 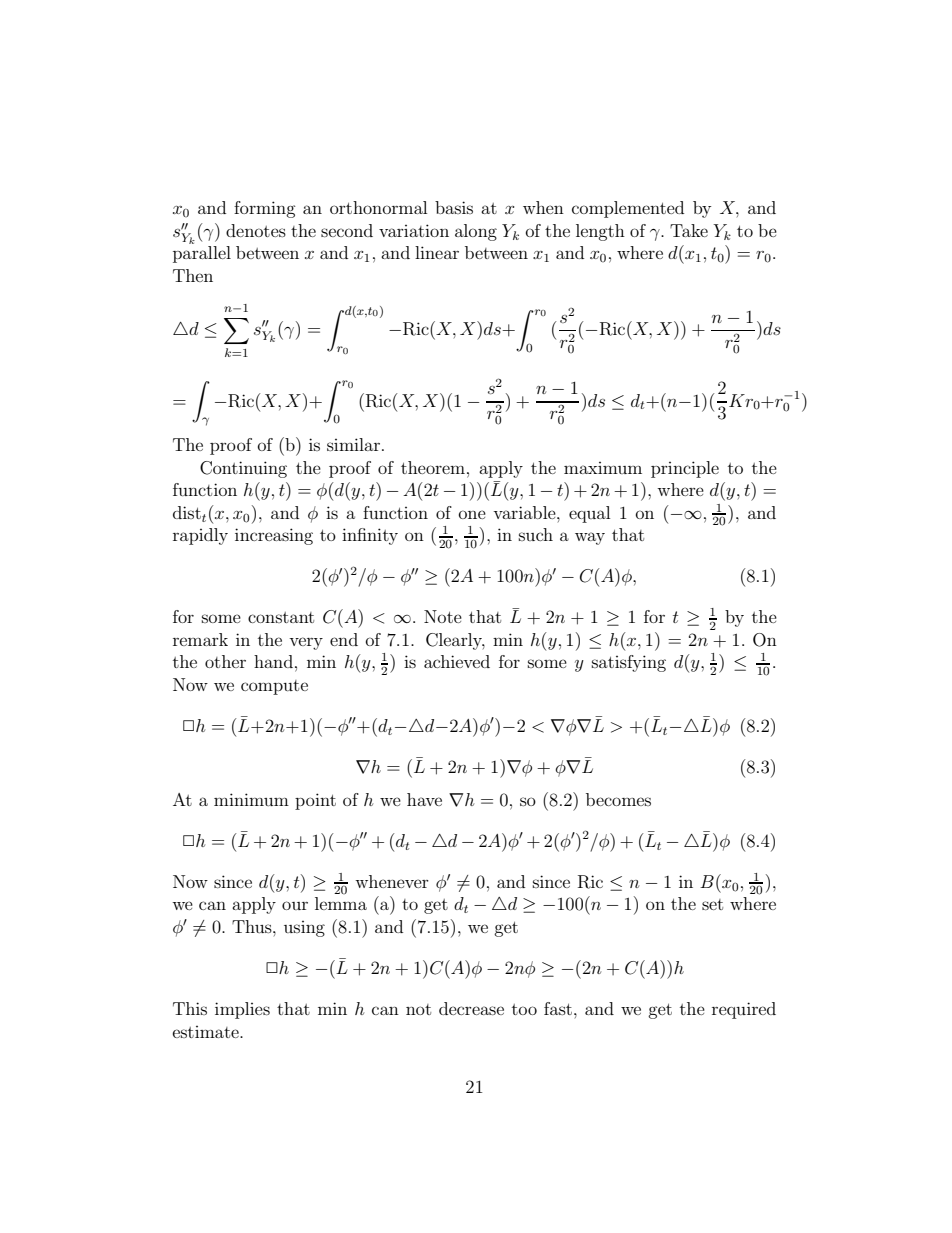 What do you see at coordinates (424, 799) in the screenshot?
I see `have` at bounding box center [424, 799].
